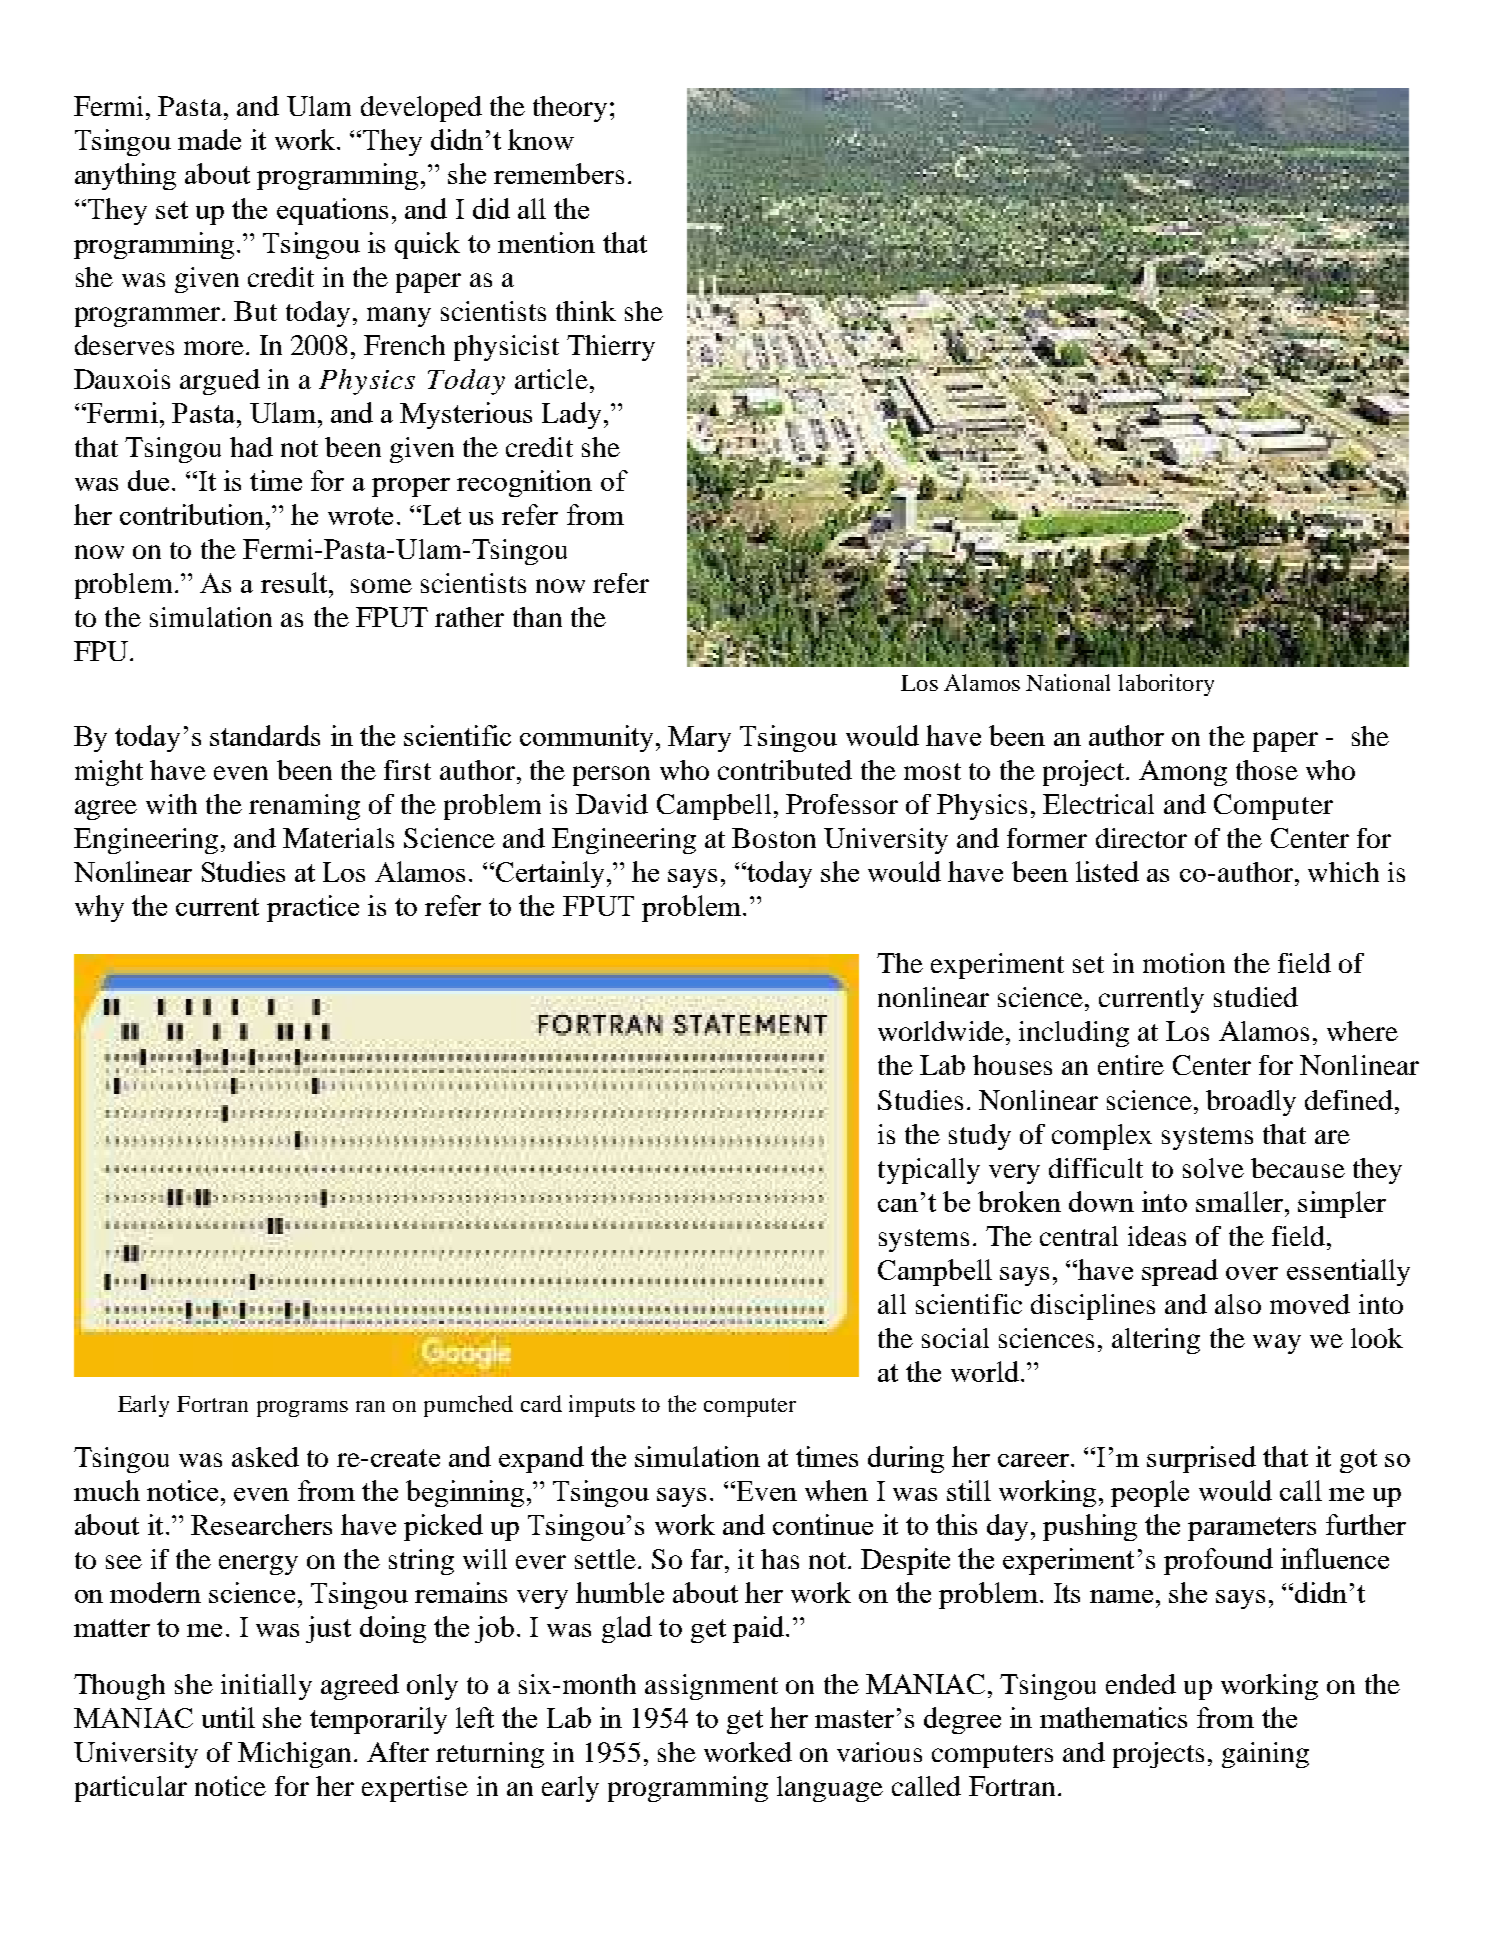 This screenshot has width=1510, height=1954. What do you see at coordinates (228, 1717) in the screenshot?
I see `until` at bounding box center [228, 1717].
